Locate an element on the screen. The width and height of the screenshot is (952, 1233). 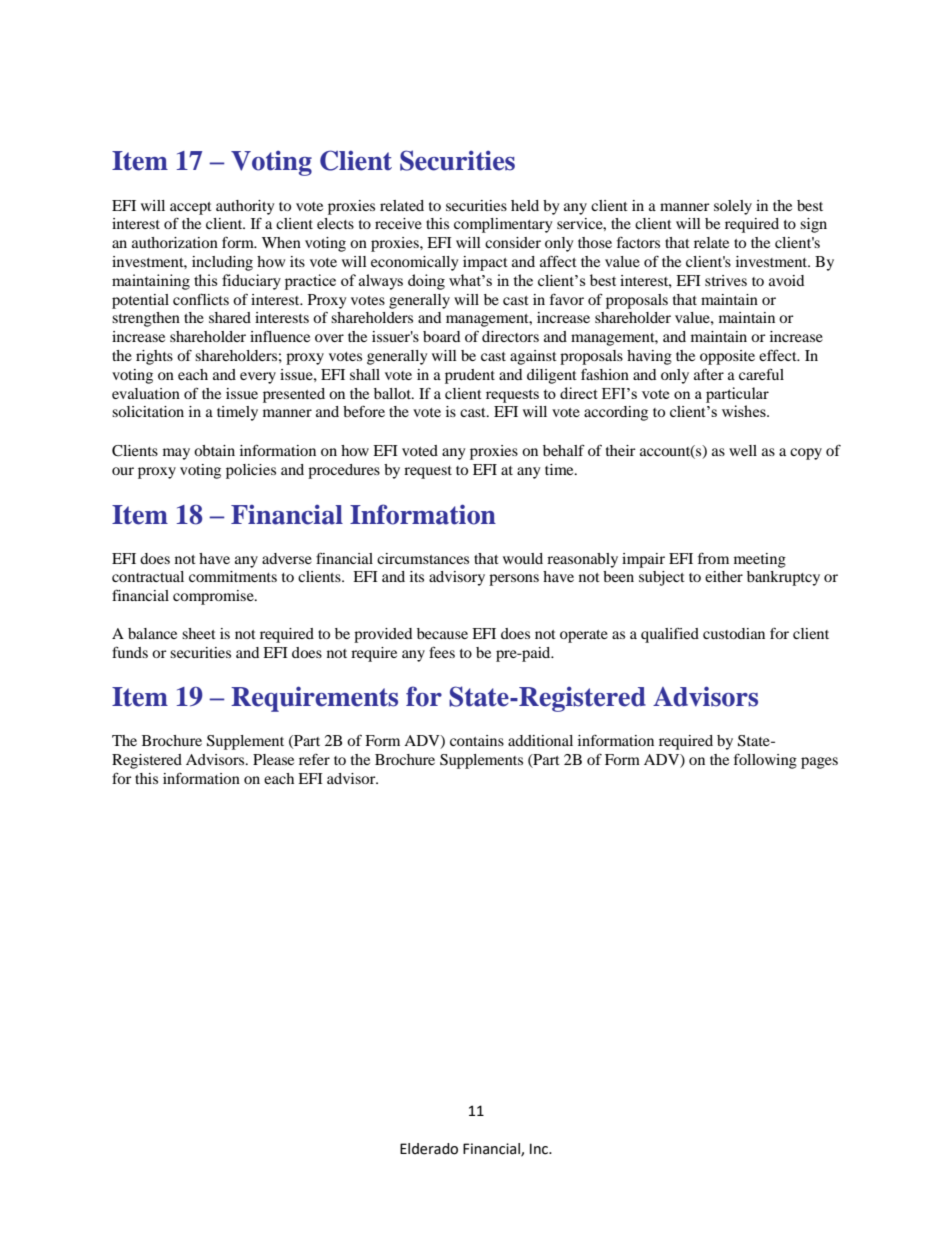
contains is located at coordinates (477, 740).
